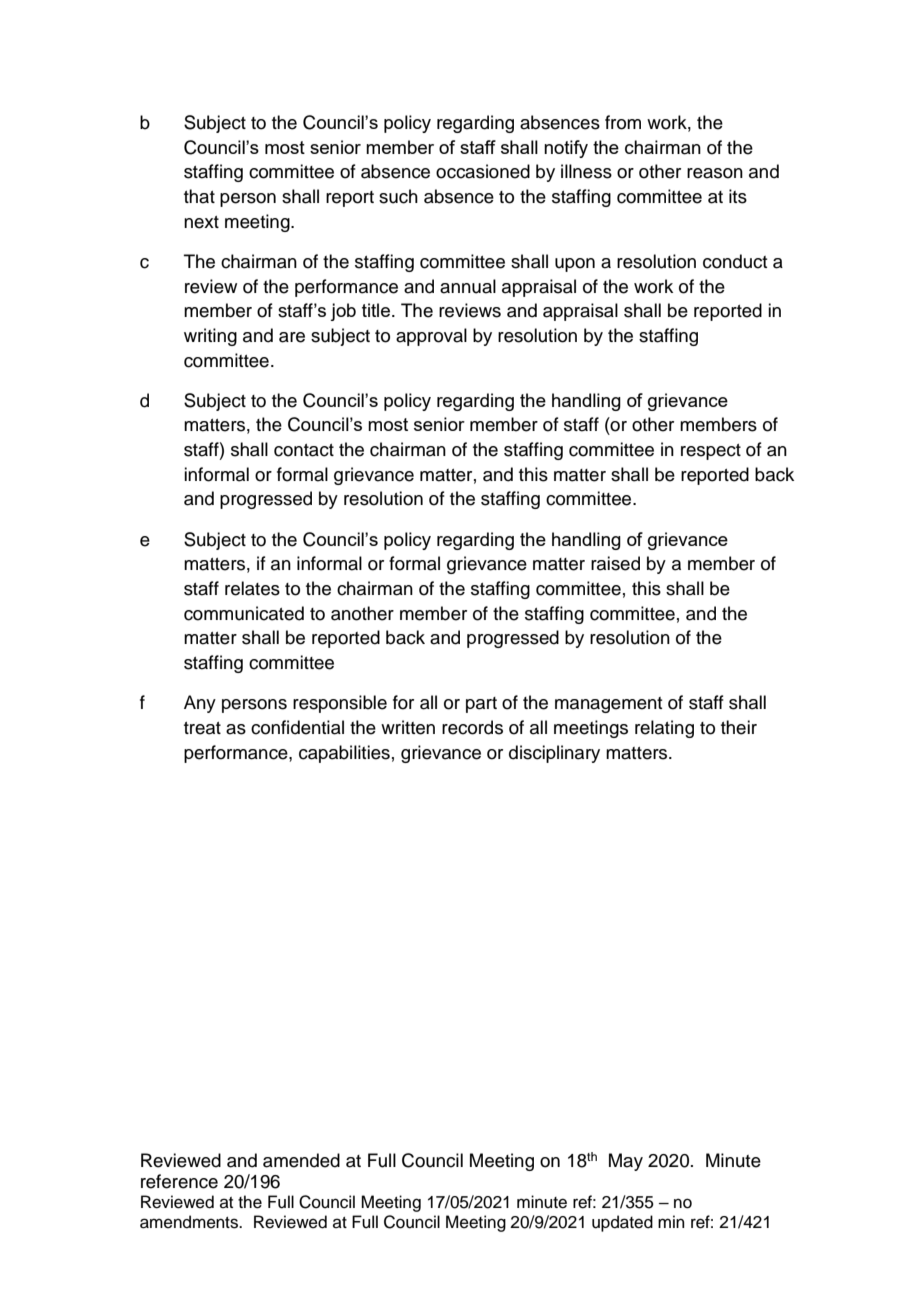 The height and width of the document is (1308, 924). What do you see at coordinates (200, 704) in the document?
I see `Any` at bounding box center [200, 704].
